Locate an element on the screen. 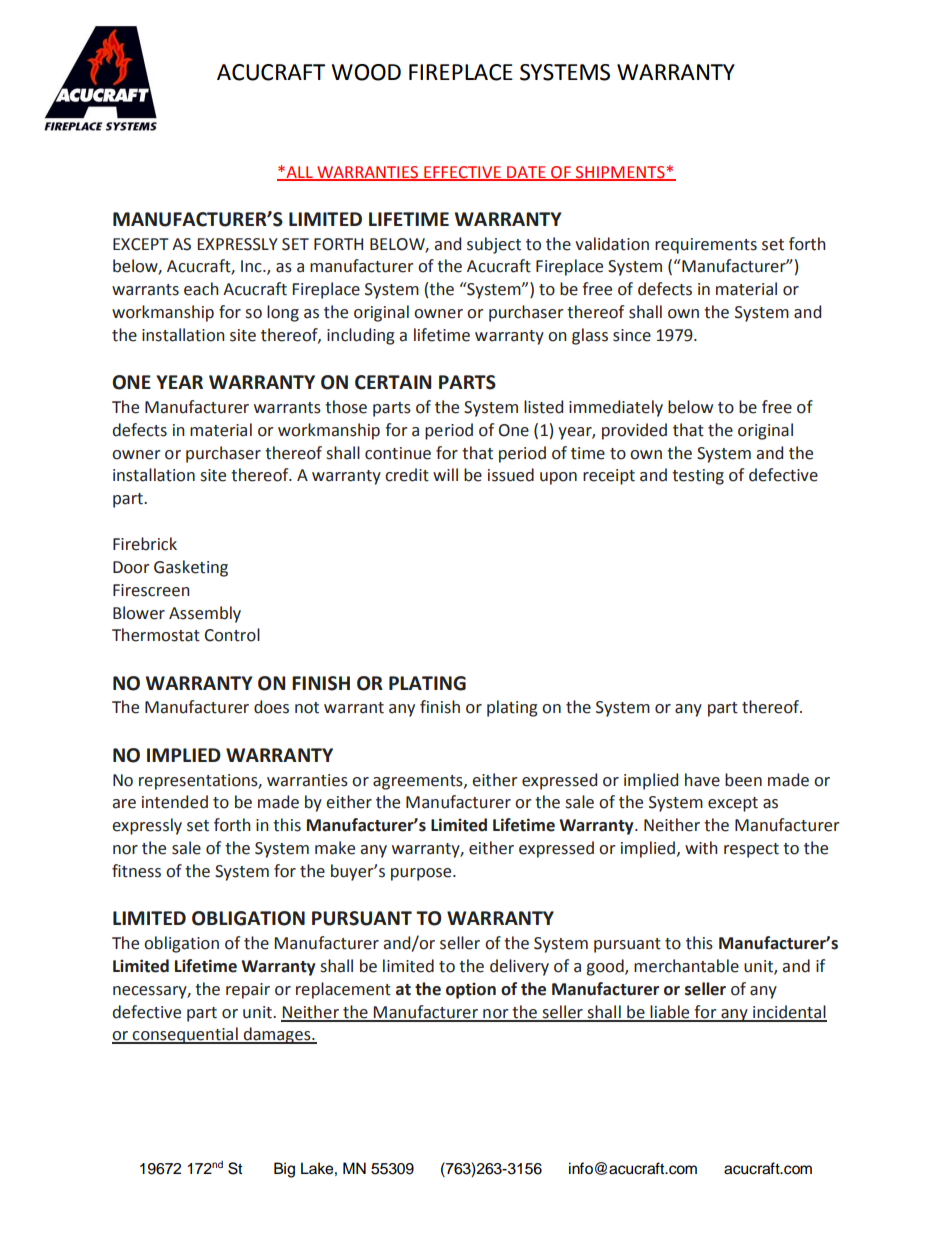 Image resolution: width=952 pixels, height=1233 pixels. good is located at coordinates (606, 967).
